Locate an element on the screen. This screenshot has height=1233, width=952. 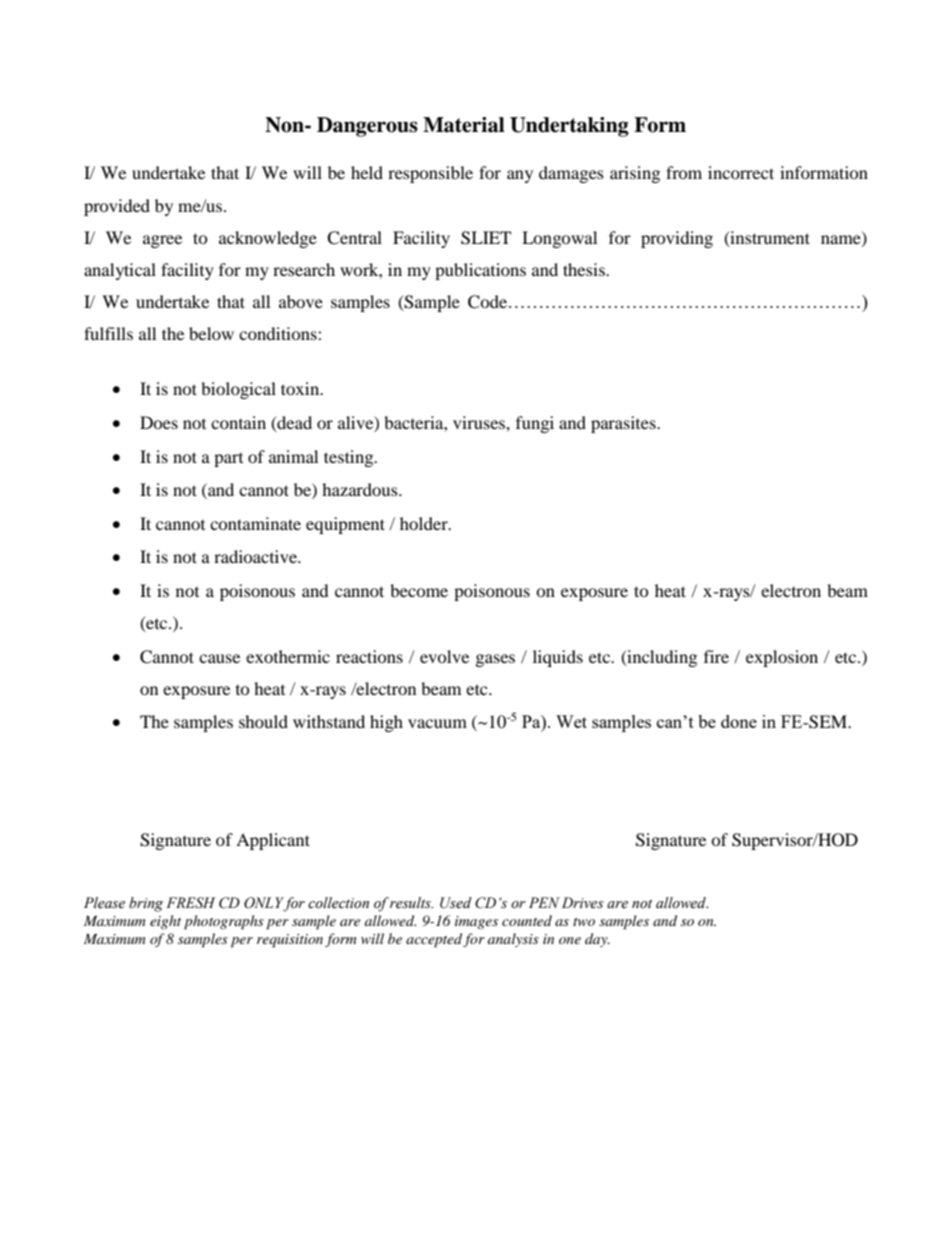
incorrect is located at coordinates (741, 172).
